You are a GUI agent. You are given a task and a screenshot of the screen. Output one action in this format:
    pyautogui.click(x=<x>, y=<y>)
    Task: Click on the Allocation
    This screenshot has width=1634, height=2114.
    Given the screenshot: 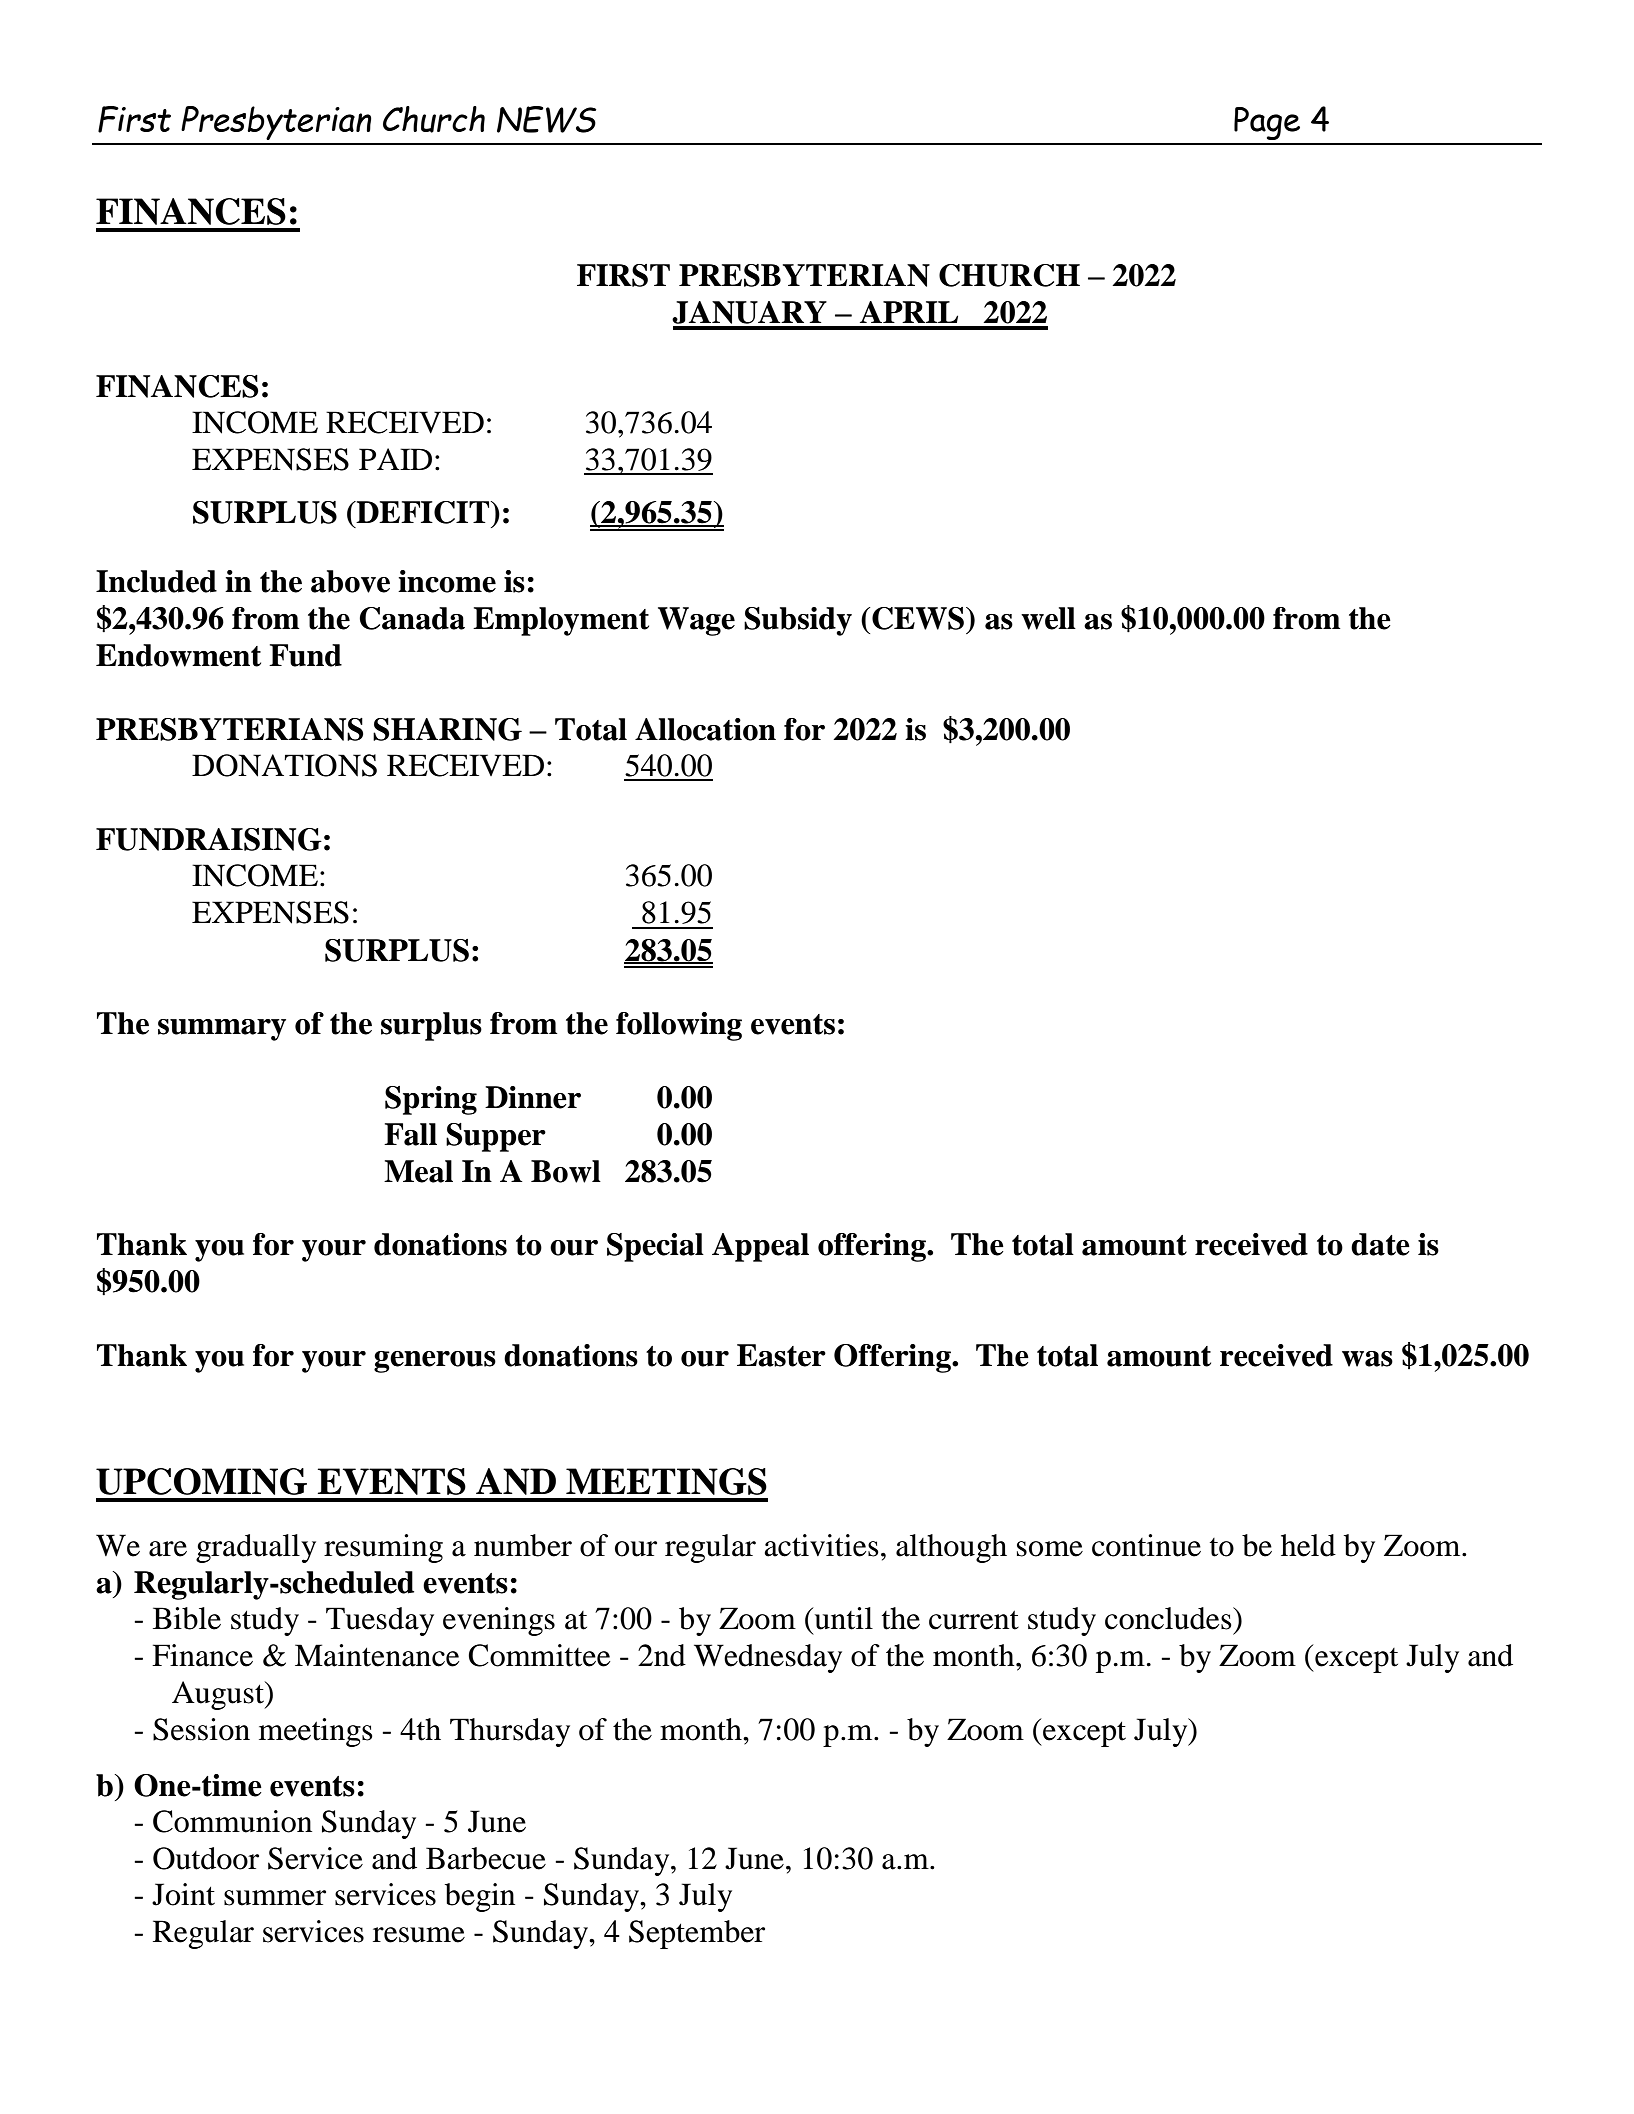 What is the action you would take?
    pyautogui.click(x=705, y=729)
